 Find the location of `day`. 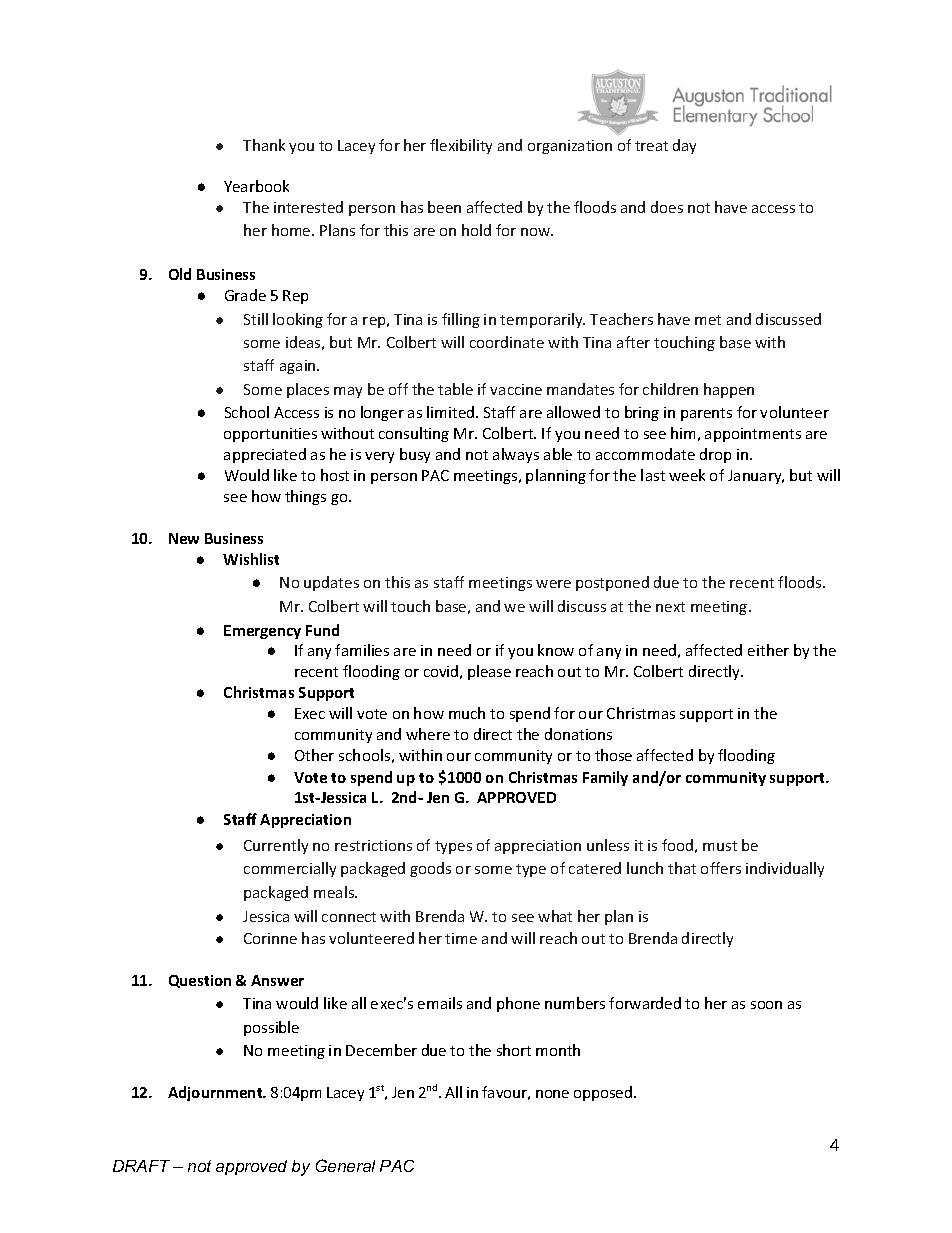

day is located at coordinates (684, 146).
